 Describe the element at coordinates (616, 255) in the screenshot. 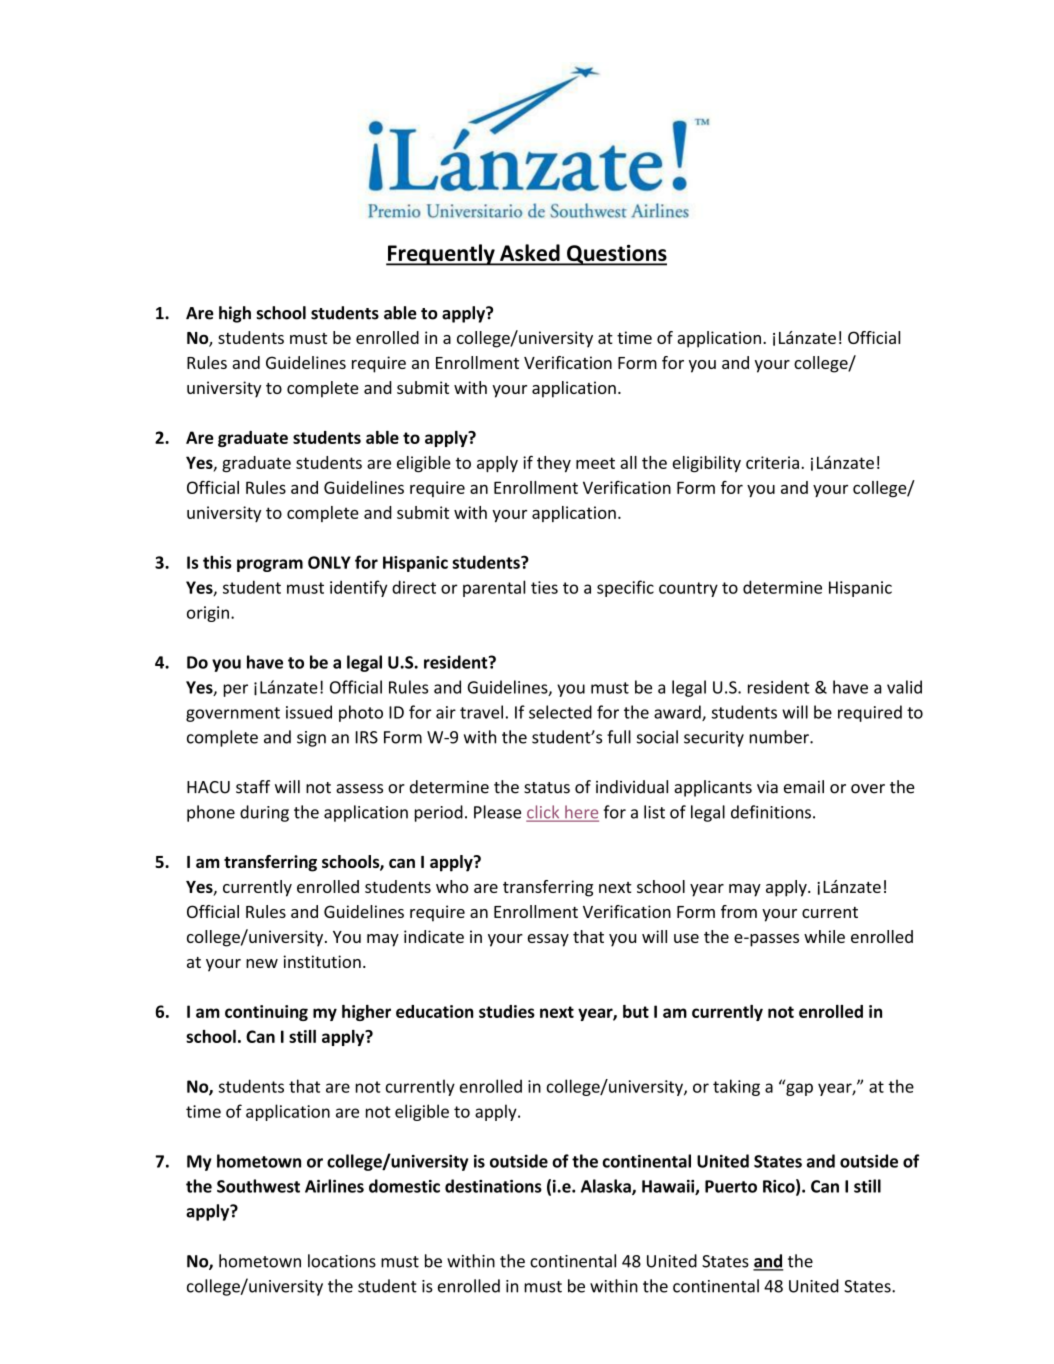

I see `Questions` at that location.
